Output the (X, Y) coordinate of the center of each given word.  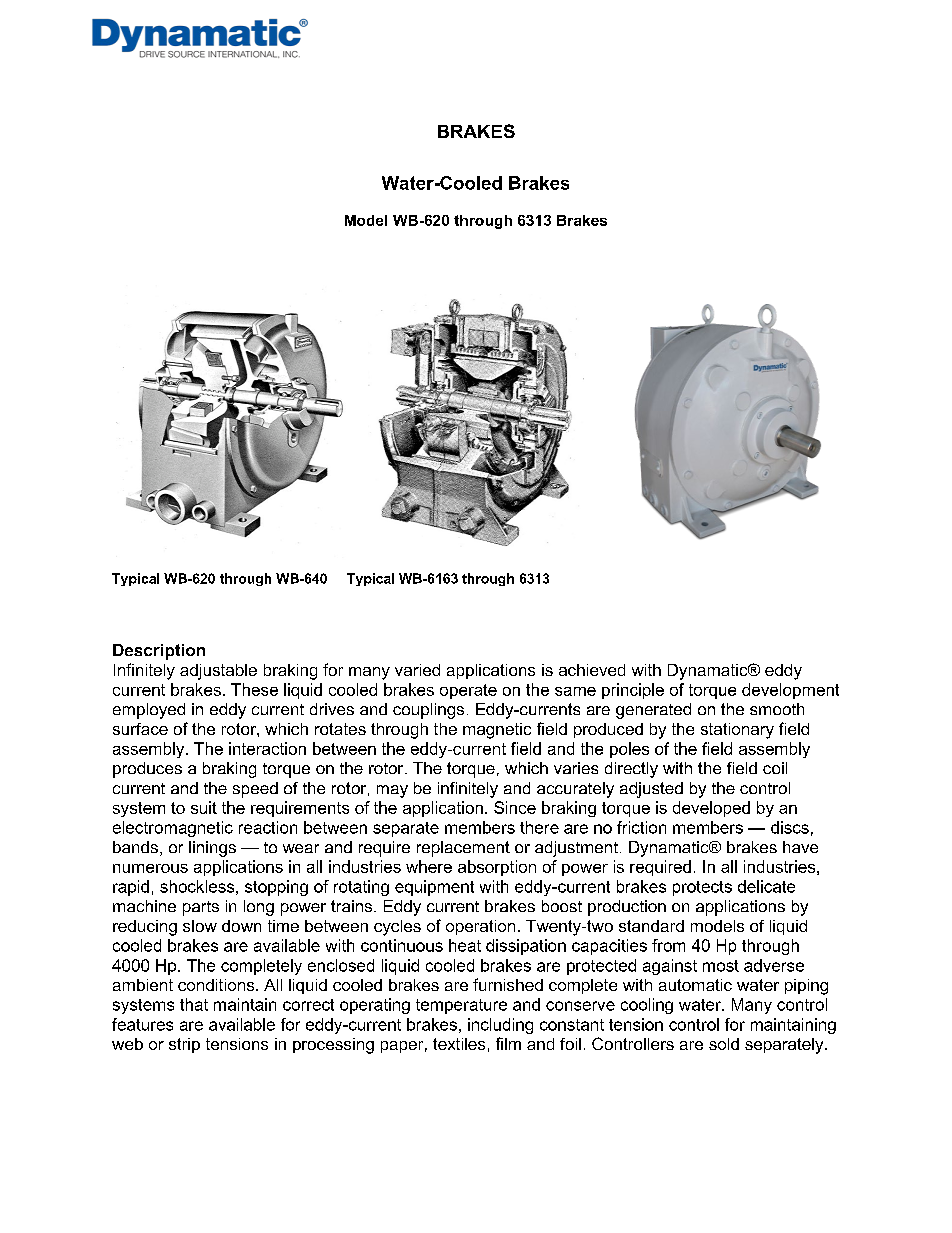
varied (417, 670)
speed (255, 790)
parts (201, 908)
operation (480, 927)
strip (184, 1045)
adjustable (218, 672)
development (790, 691)
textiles (459, 1044)
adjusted (651, 790)
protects (702, 888)
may (392, 791)
